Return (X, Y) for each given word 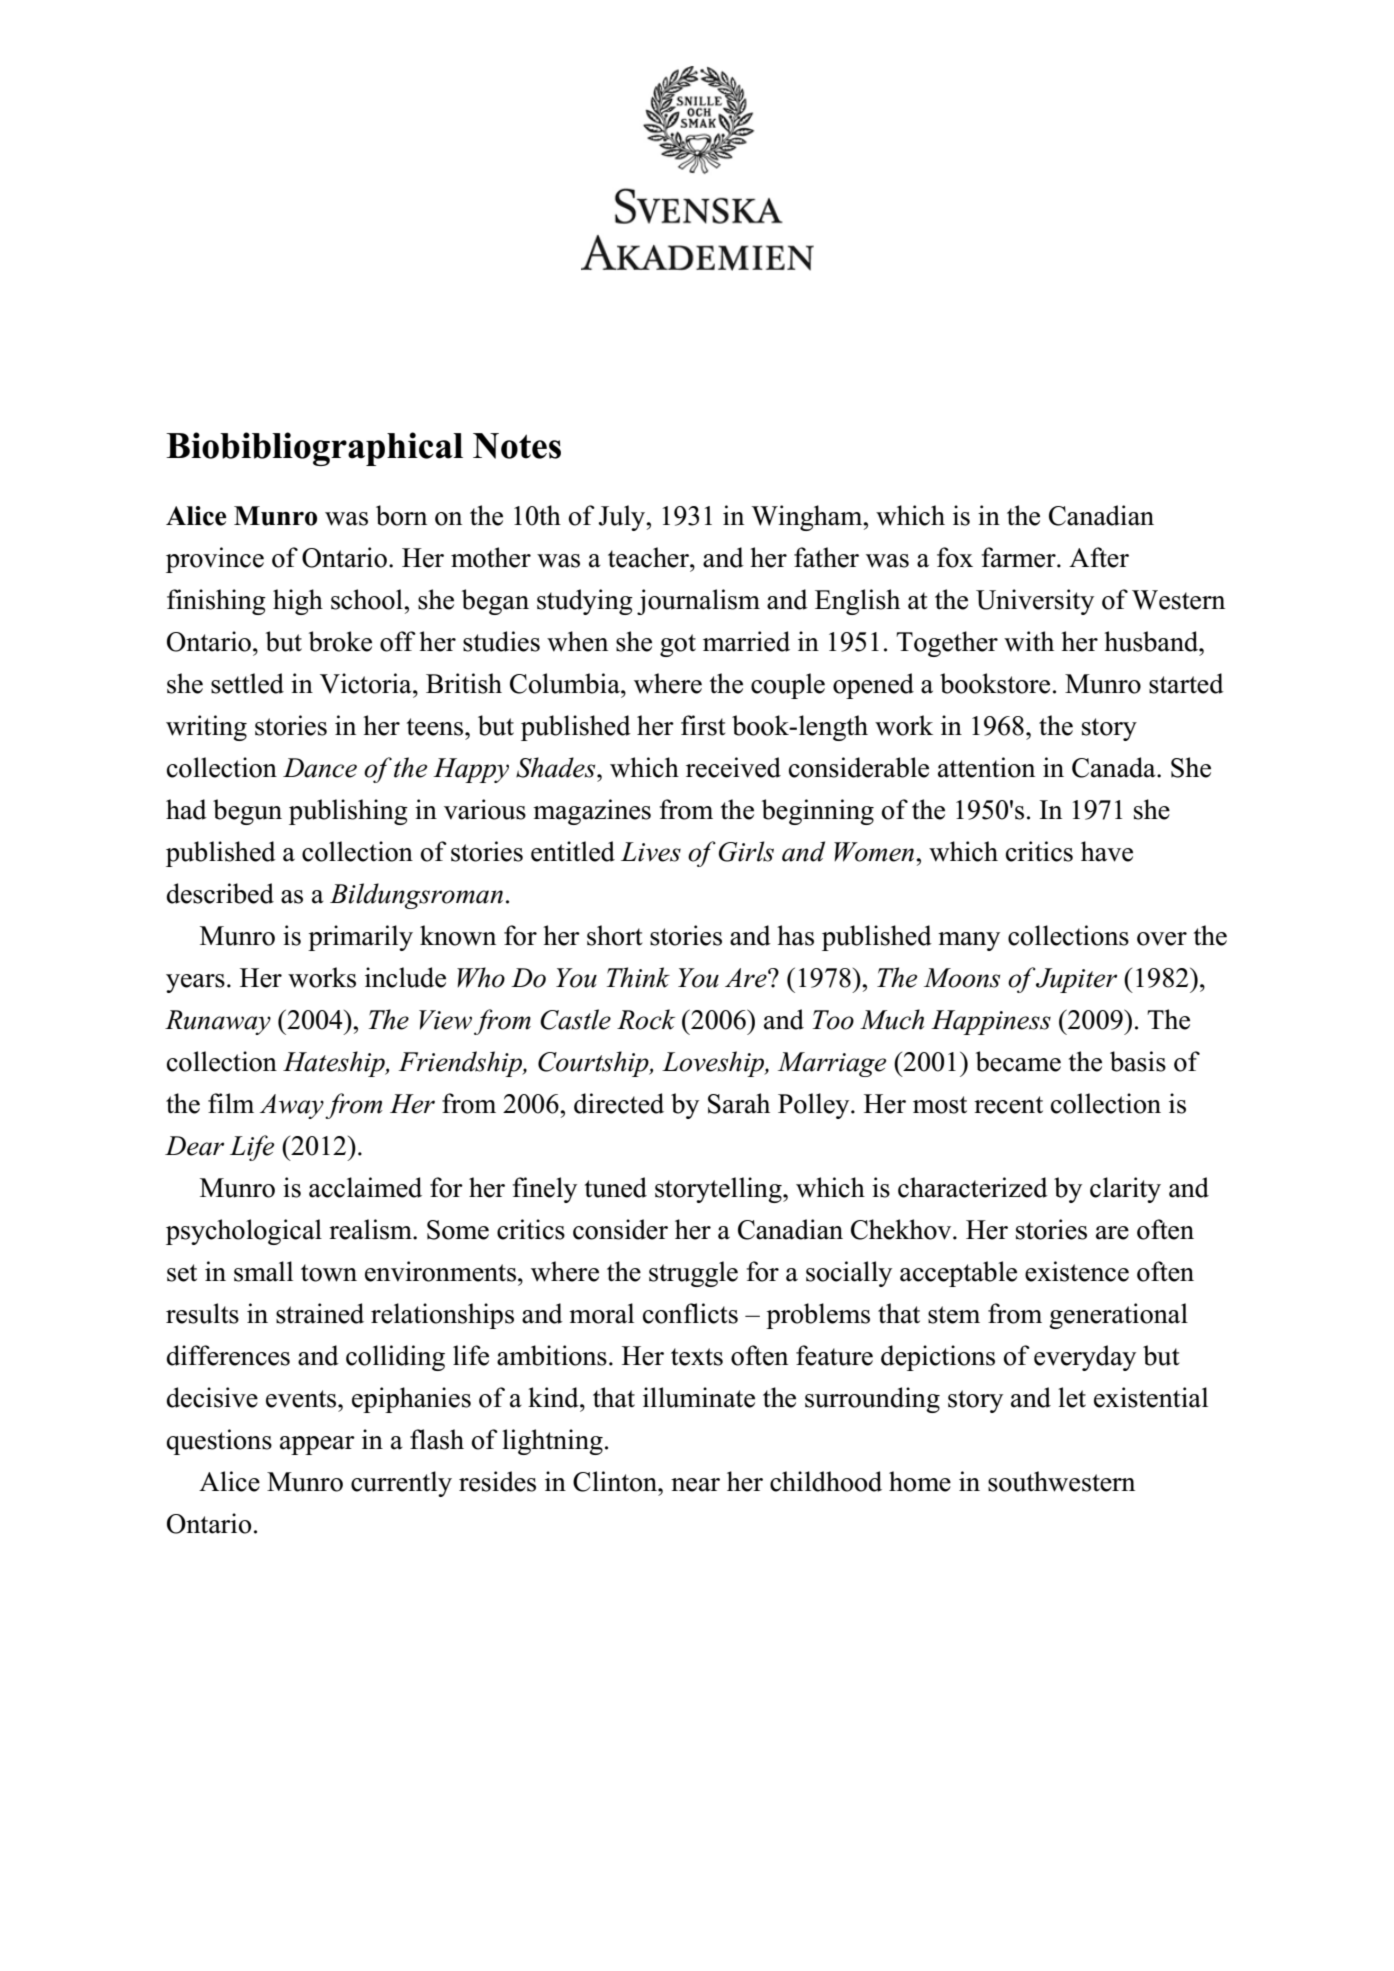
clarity (1125, 1190)
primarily (360, 938)
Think (638, 977)
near (695, 1485)
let (1072, 1397)
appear (317, 1445)
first (703, 725)
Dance (320, 768)
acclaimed (365, 1187)
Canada (1115, 767)
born (401, 515)
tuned (616, 1187)
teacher (649, 557)
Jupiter (1076, 980)
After (1099, 557)
